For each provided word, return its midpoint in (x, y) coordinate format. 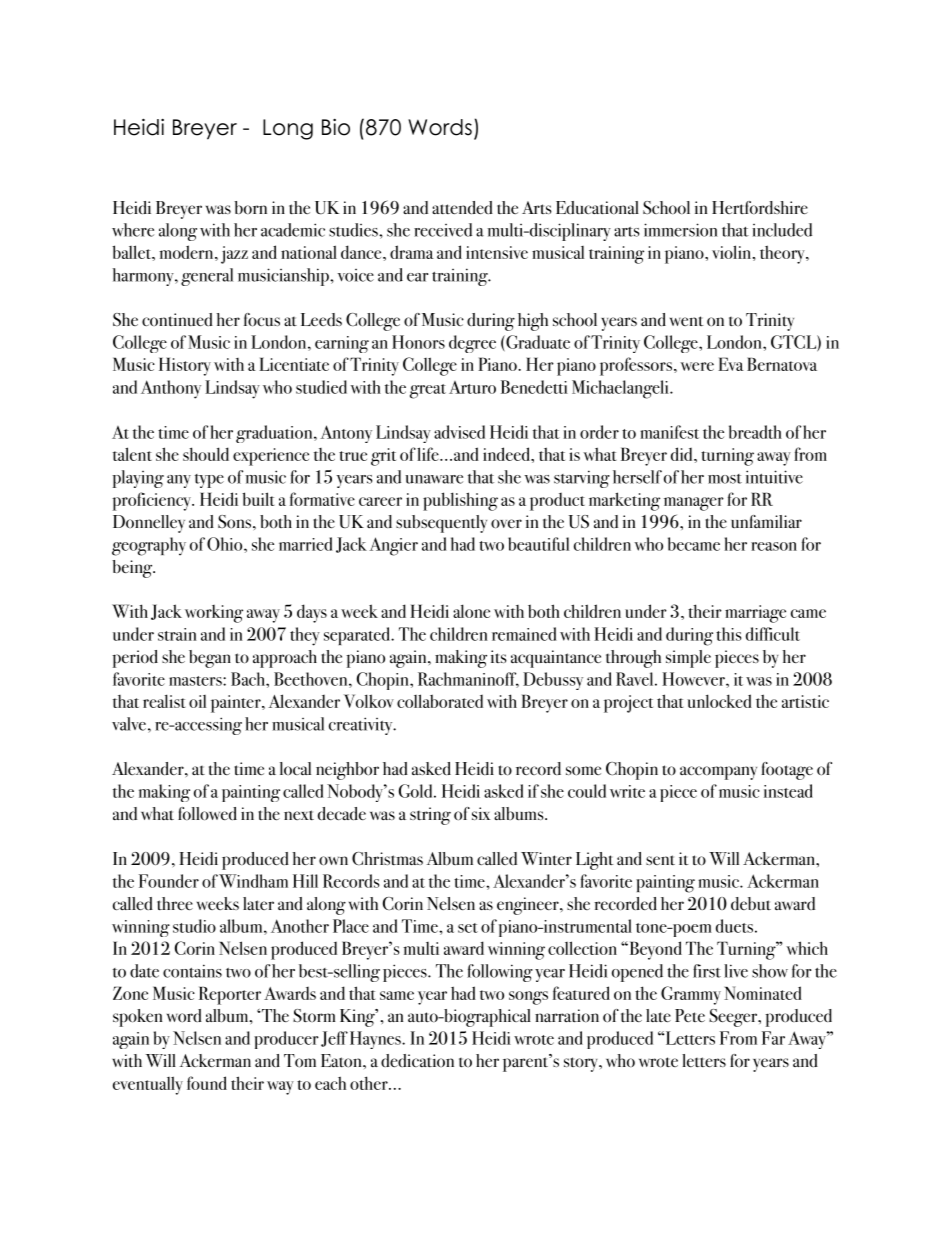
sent (660, 860)
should (206, 454)
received (443, 230)
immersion (681, 230)
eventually (148, 1085)
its (499, 656)
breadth (755, 432)
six (481, 813)
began (210, 659)
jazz (234, 255)
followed (207, 814)
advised (459, 432)
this (729, 634)
